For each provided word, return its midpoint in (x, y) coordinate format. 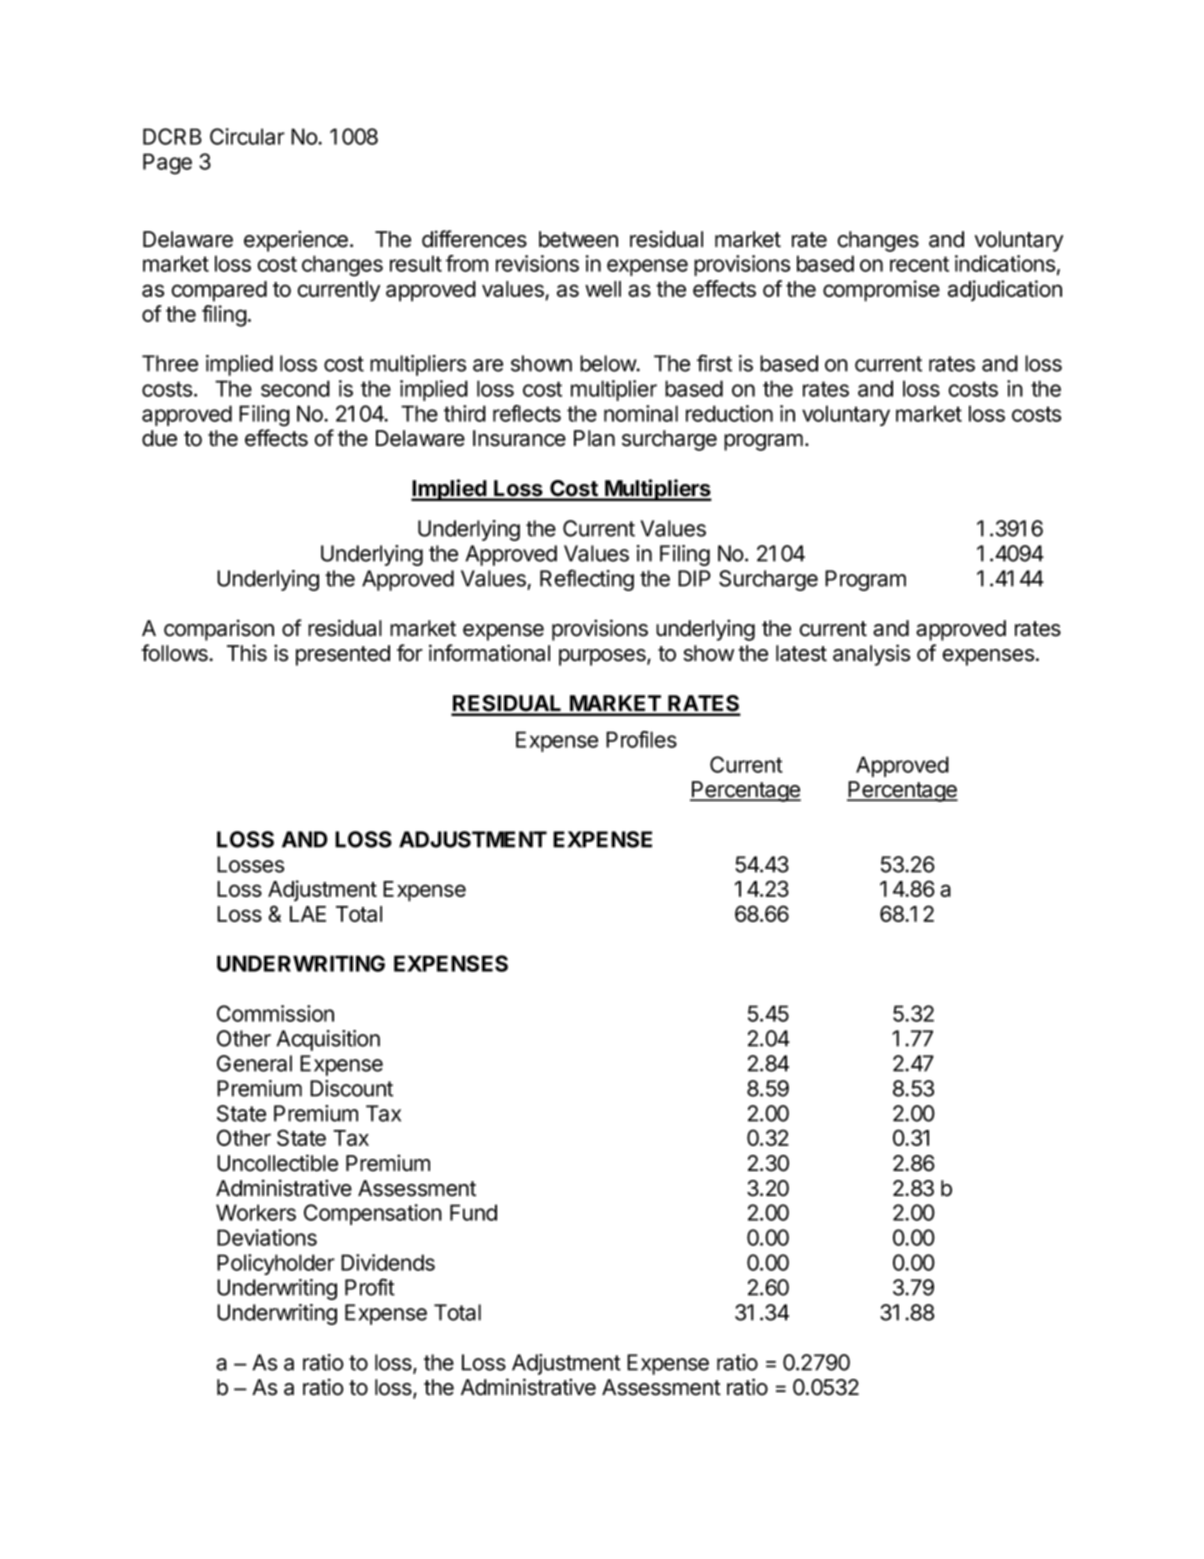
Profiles (641, 739)
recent (919, 264)
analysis (871, 655)
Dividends (388, 1262)
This (247, 653)
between (578, 239)
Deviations (267, 1237)
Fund (473, 1212)
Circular (247, 136)
